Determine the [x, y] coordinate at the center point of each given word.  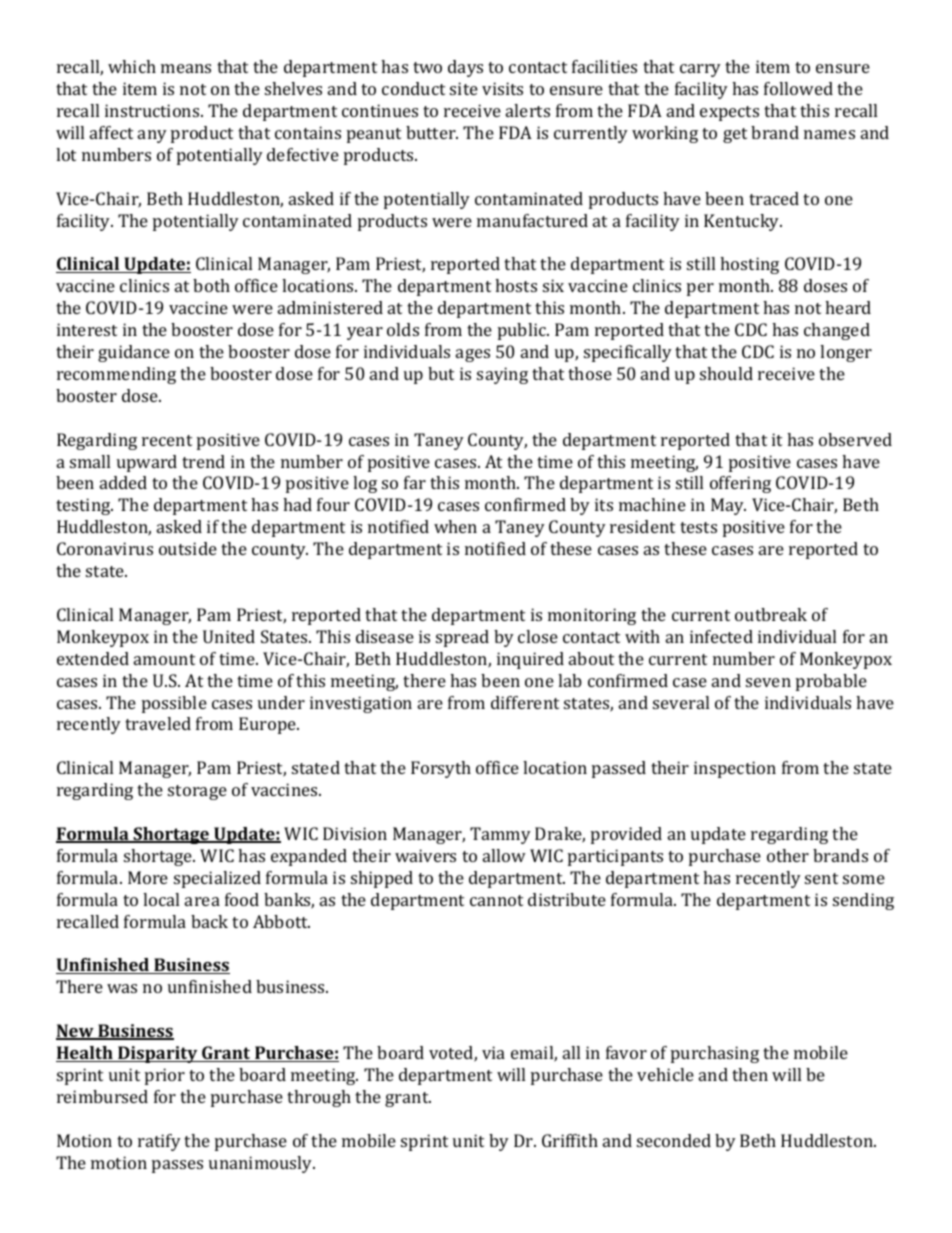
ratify [159, 1142]
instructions [153, 110]
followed [798, 88]
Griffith [570, 1140]
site [464, 88]
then [750, 1074]
